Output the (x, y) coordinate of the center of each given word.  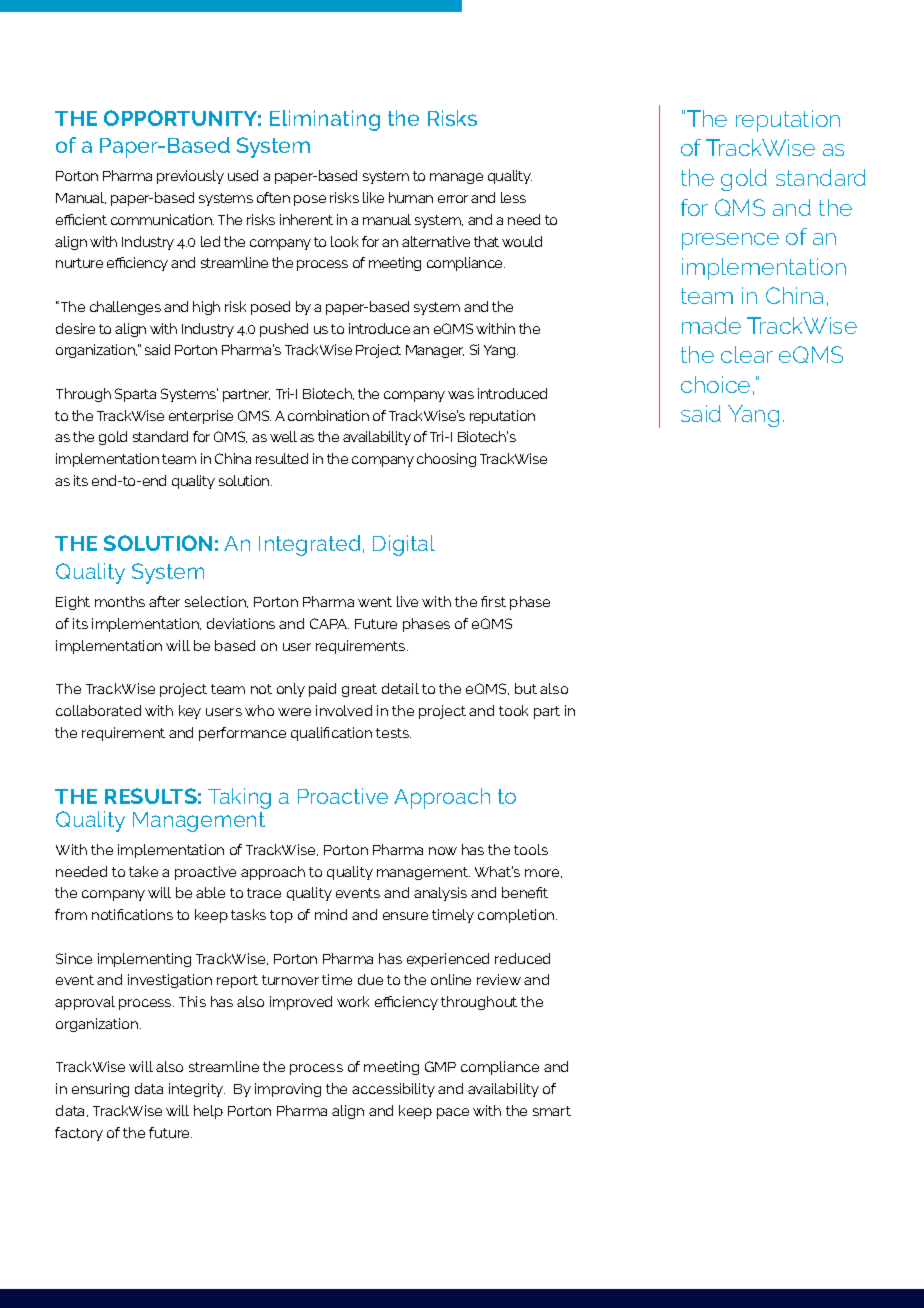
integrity (197, 1090)
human (411, 197)
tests (393, 733)
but (526, 688)
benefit (525, 892)
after (164, 601)
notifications (132, 914)
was (461, 395)
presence (730, 241)
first (493, 601)
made (711, 325)
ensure (405, 916)
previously (190, 177)
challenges (125, 308)
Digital (404, 545)
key (190, 712)
